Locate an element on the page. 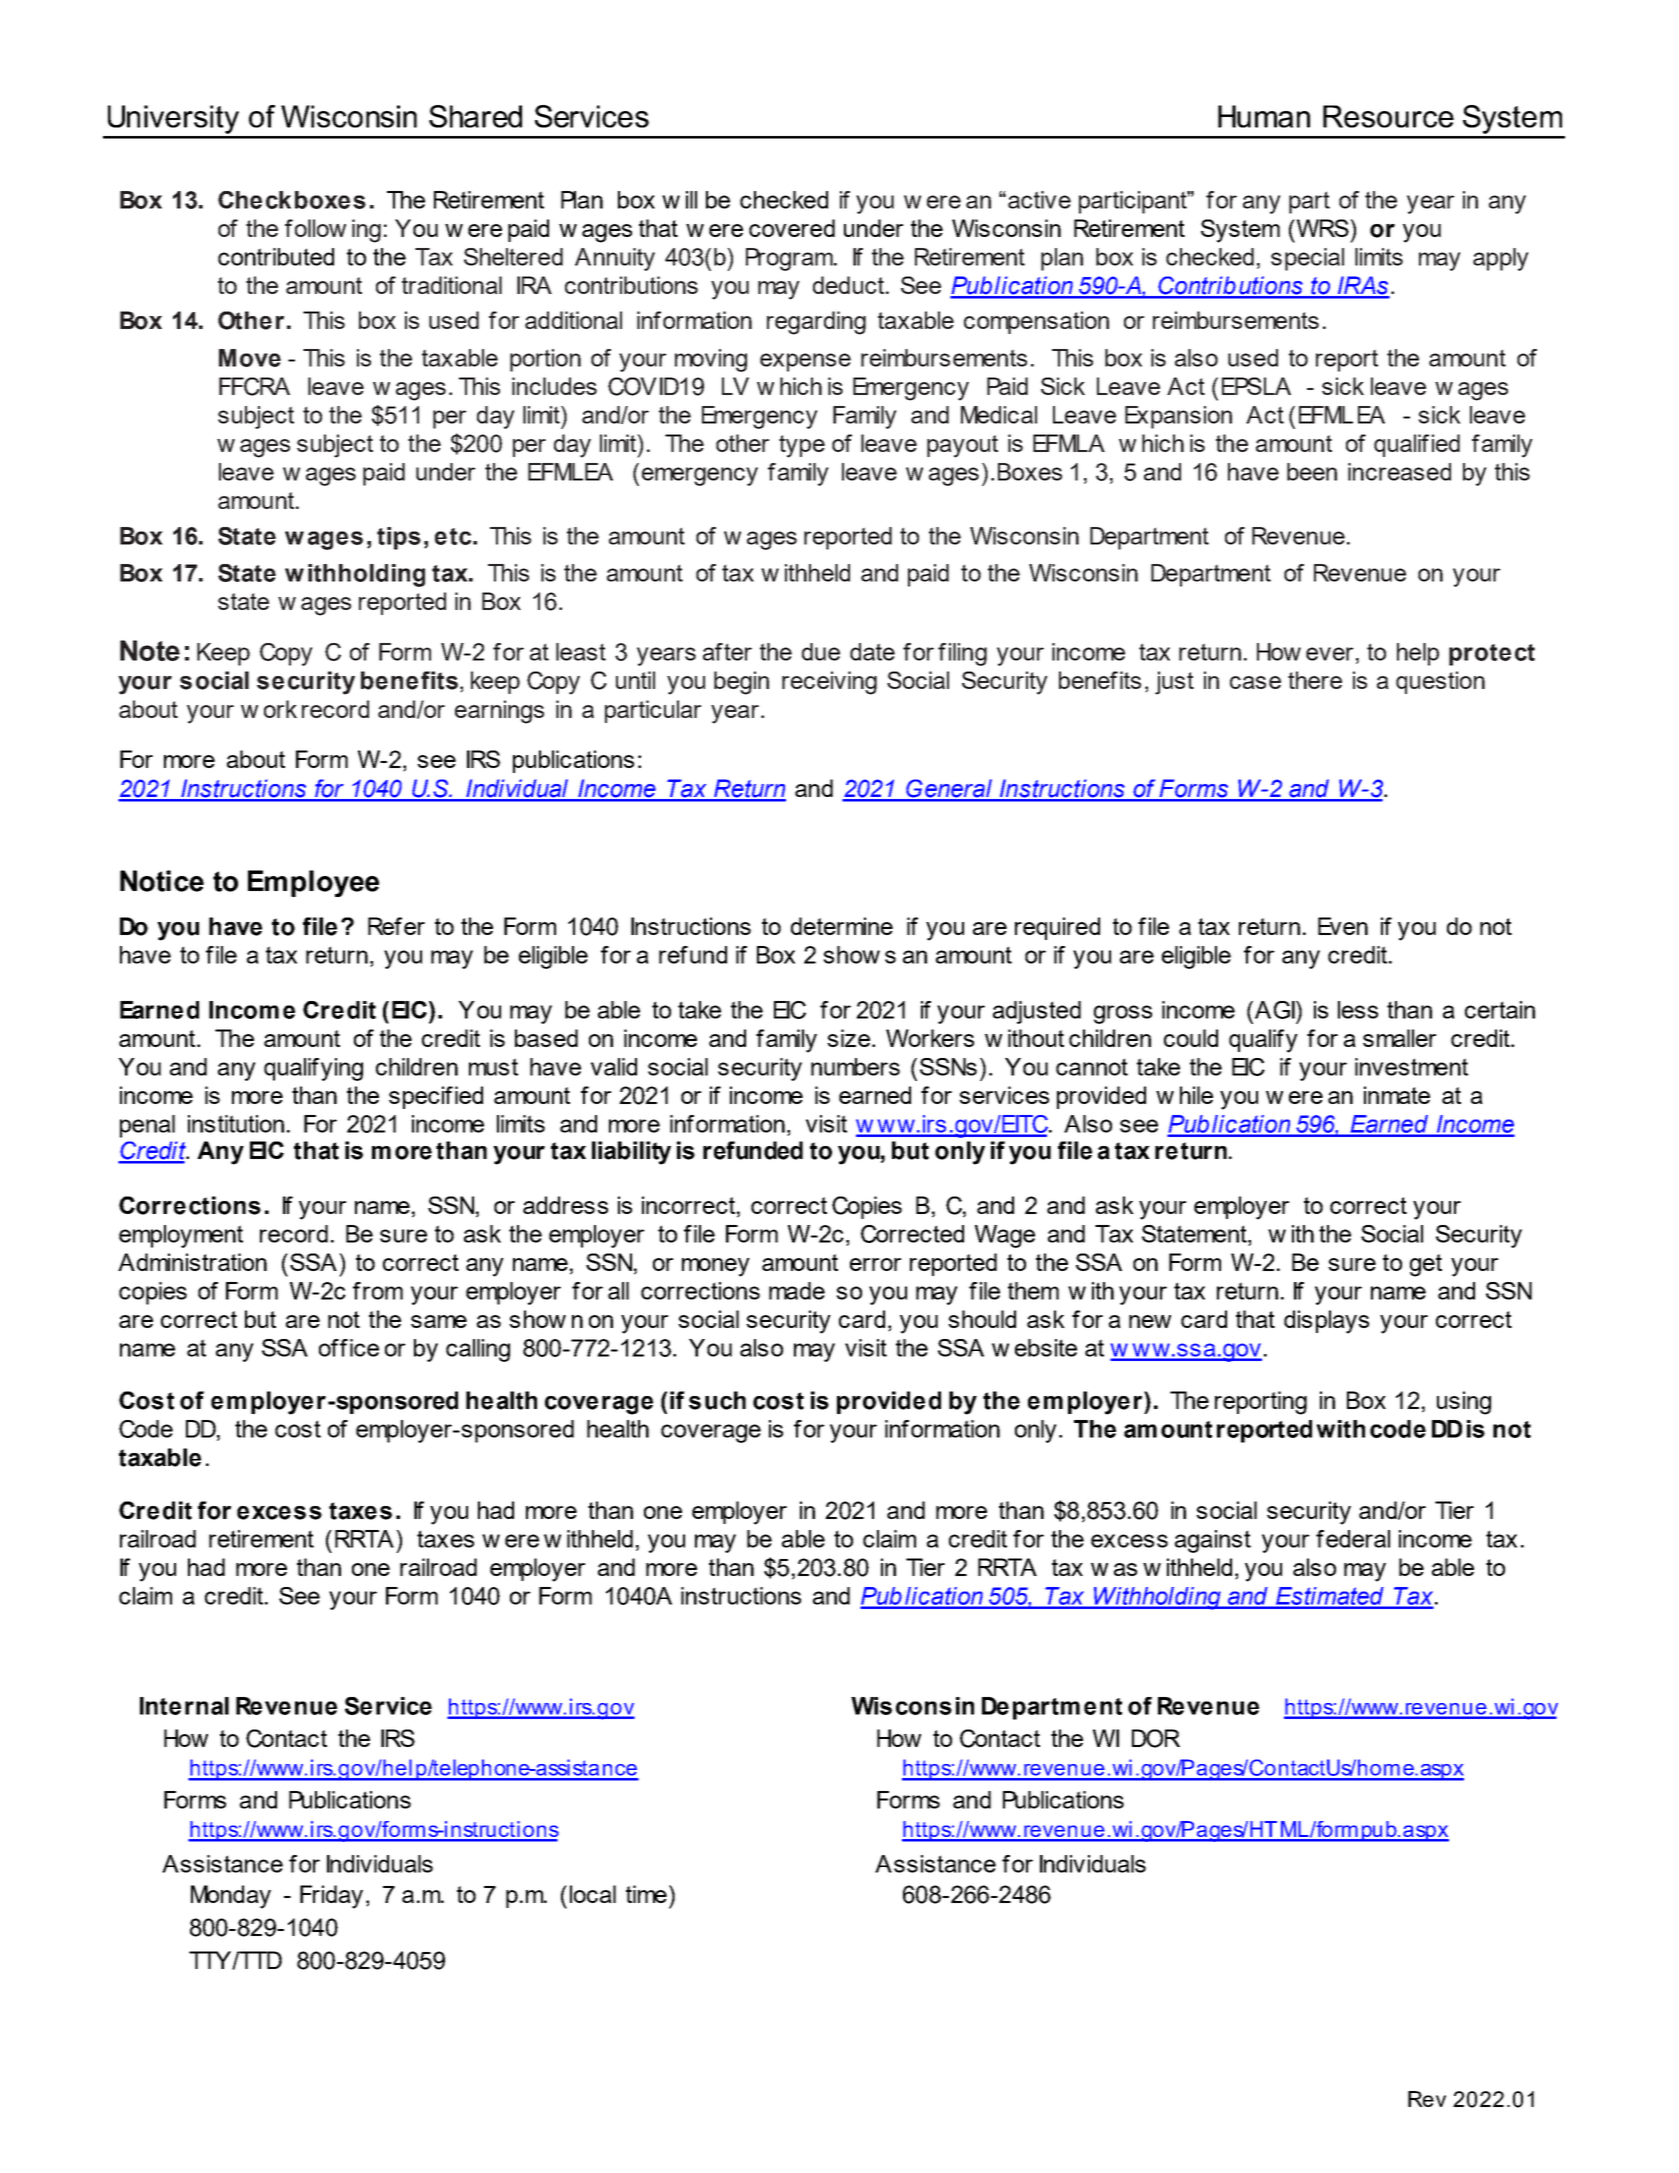 The width and height of the page is (1679, 2173). error is located at coordinates (876, 1264).
